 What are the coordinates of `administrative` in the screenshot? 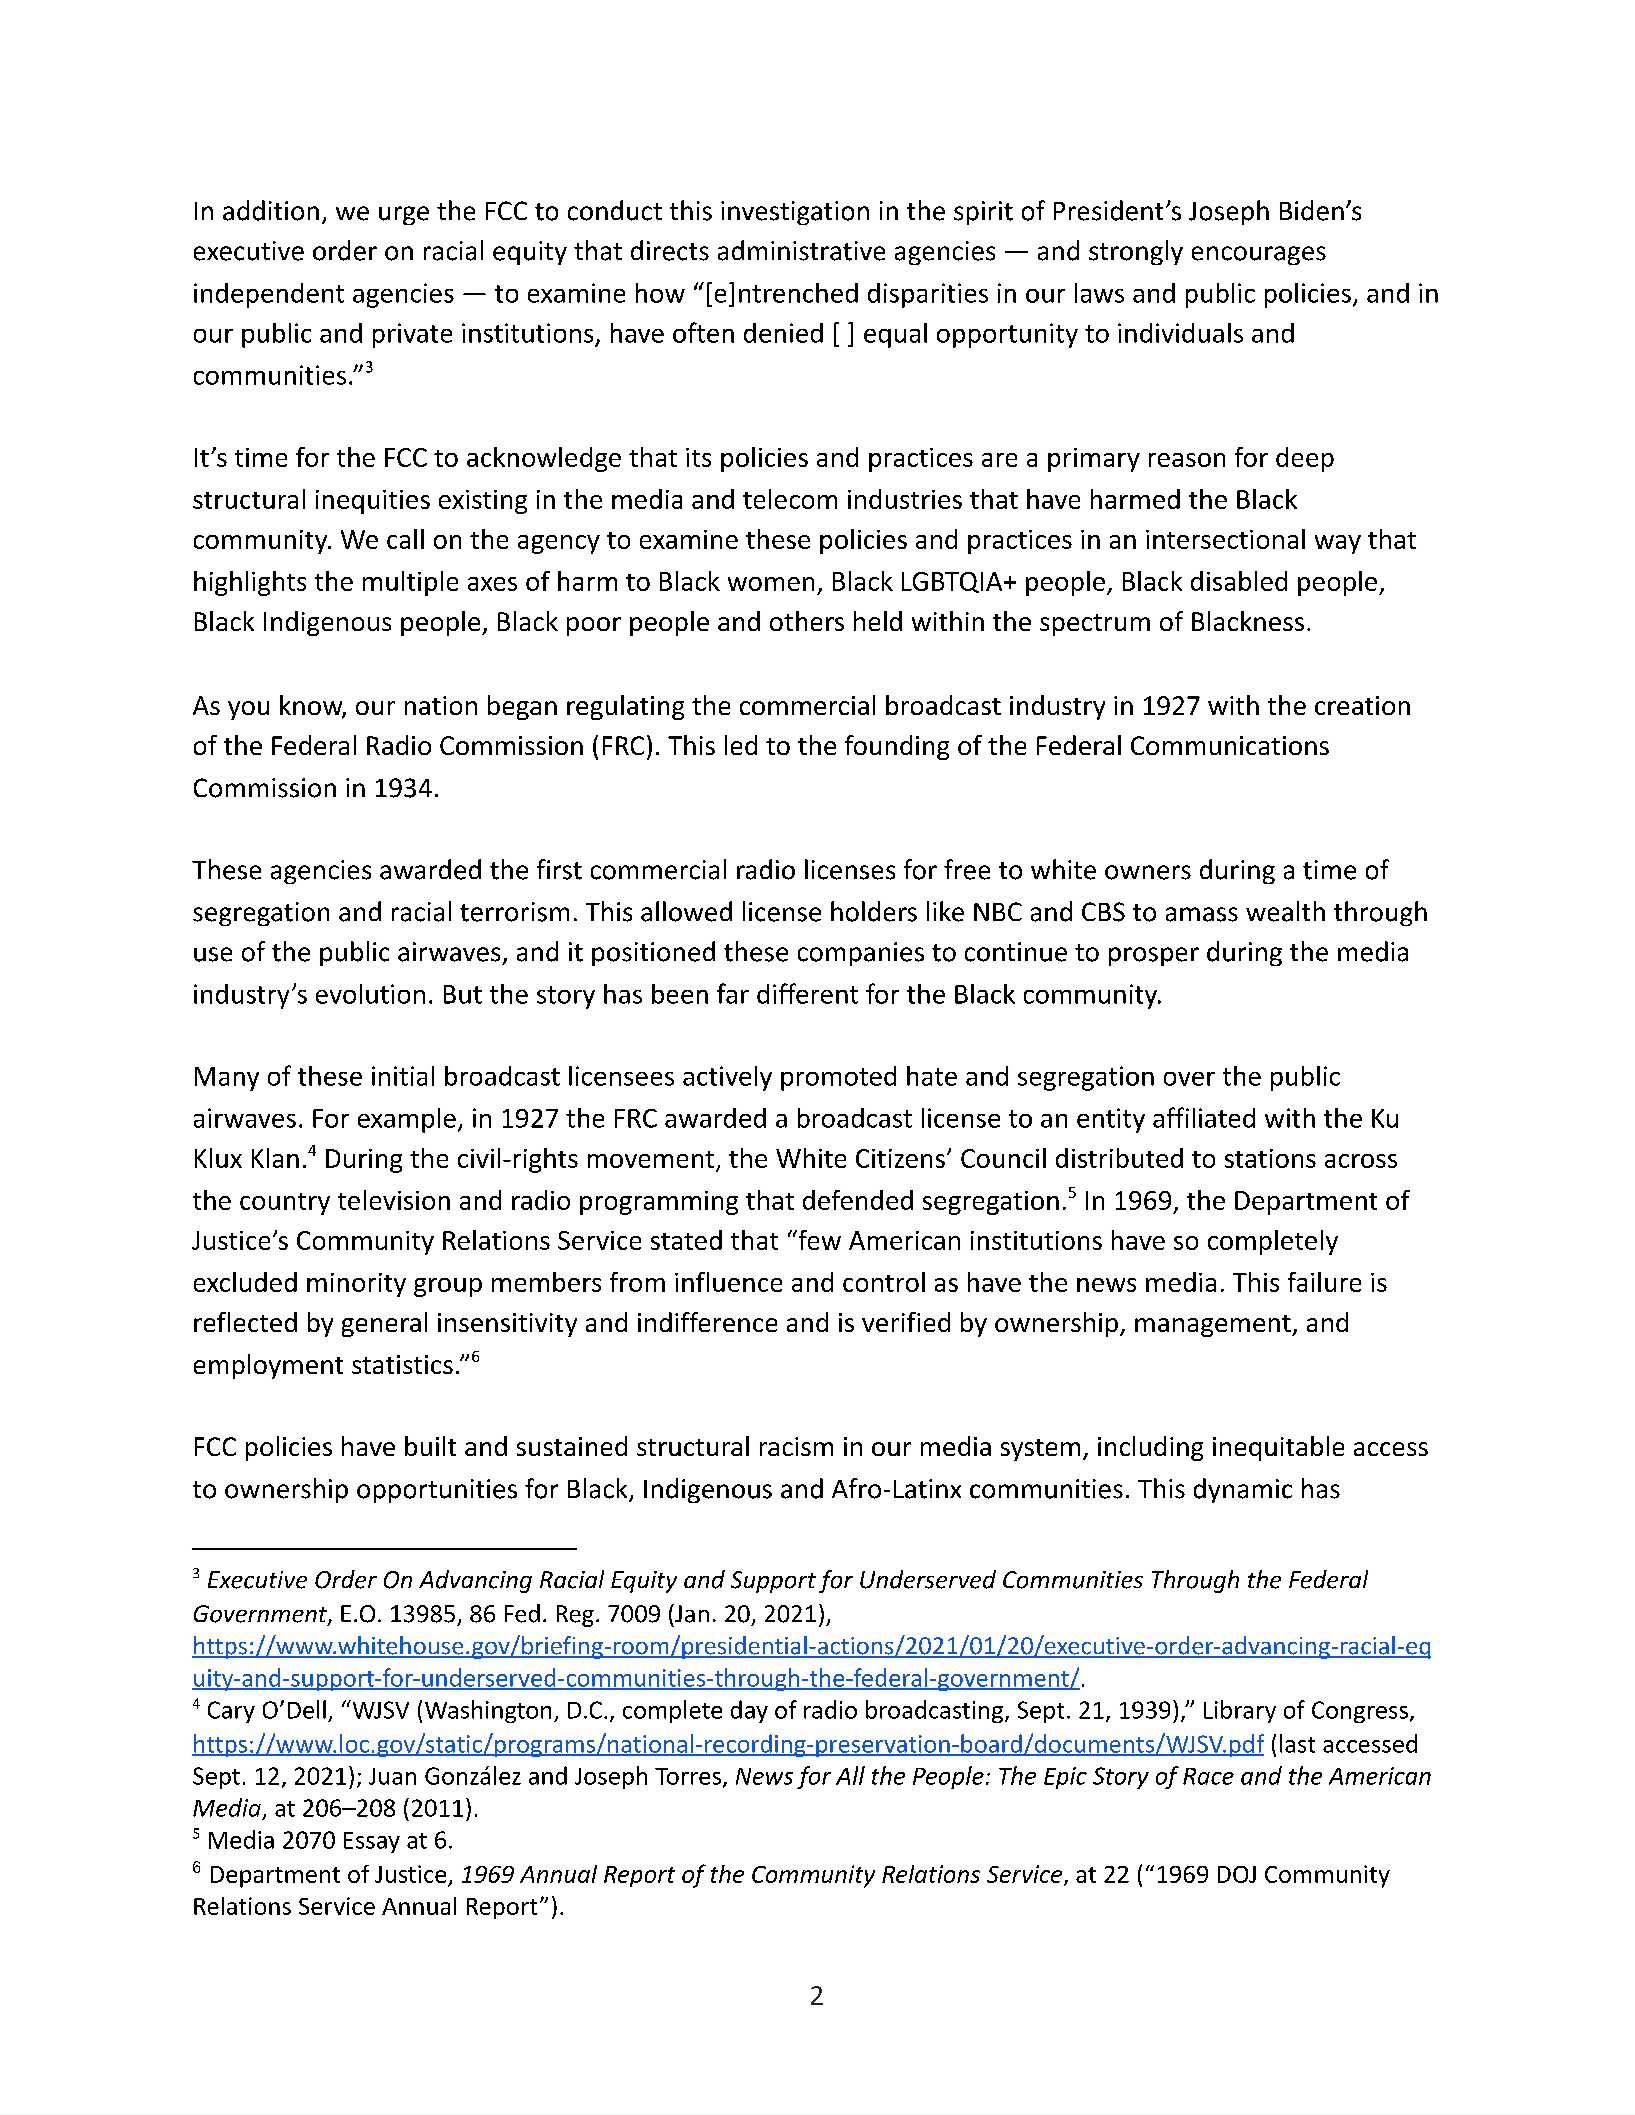 It's located at (801, 250).
